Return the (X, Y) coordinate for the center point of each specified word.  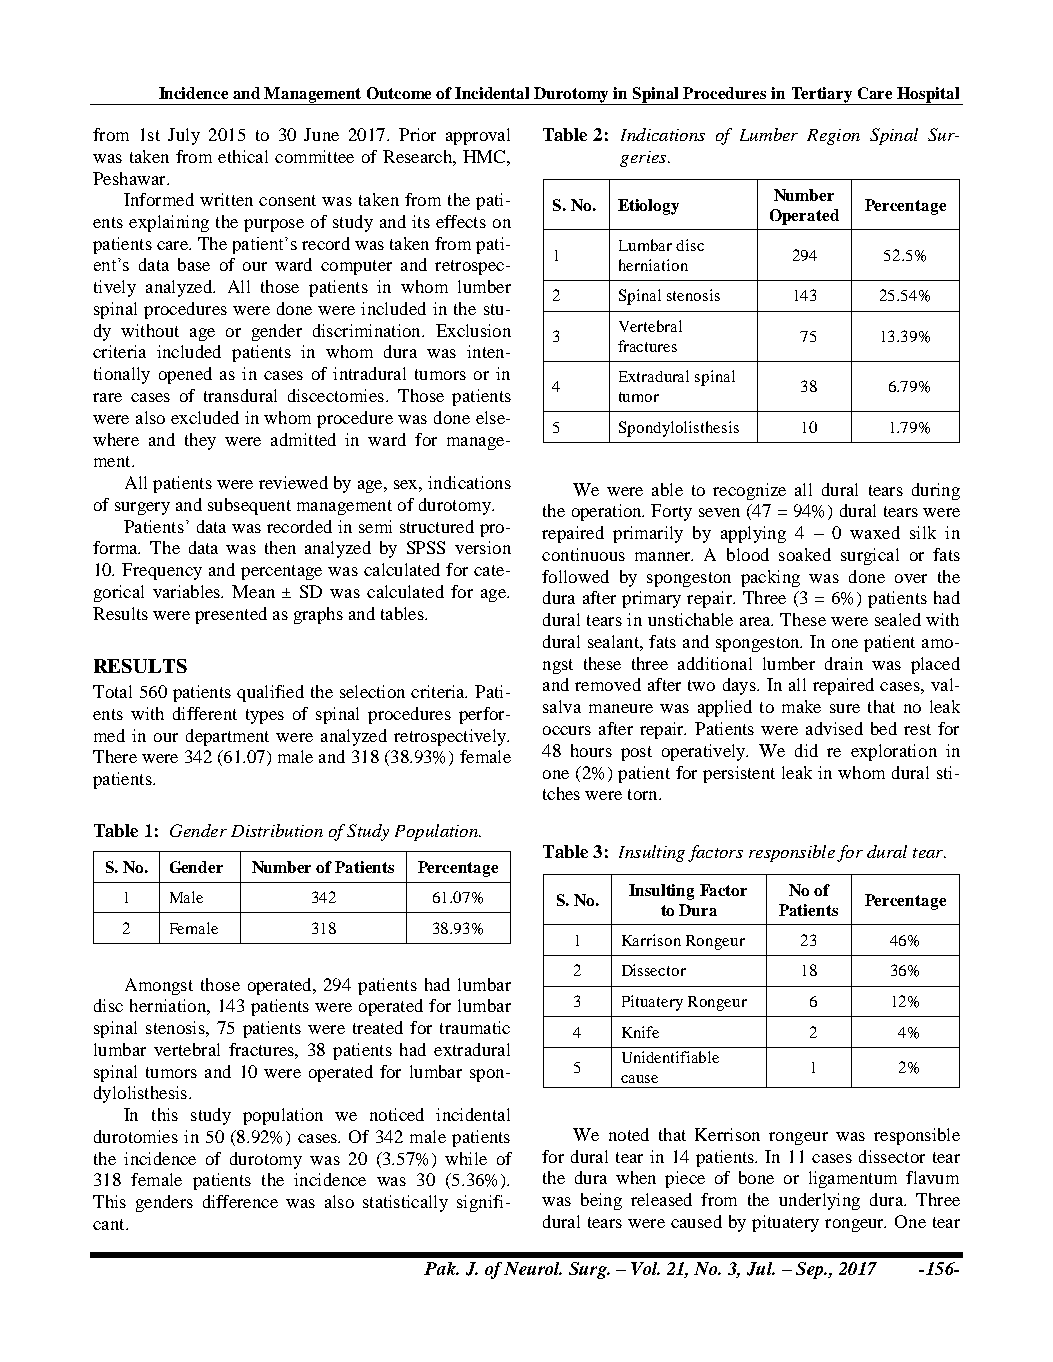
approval (478, 136)
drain (844, 663)
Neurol (533, 1268)
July (184, 136)
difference (240, 1201)
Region (833, 137)
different (205, 713)
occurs (567, 730)
